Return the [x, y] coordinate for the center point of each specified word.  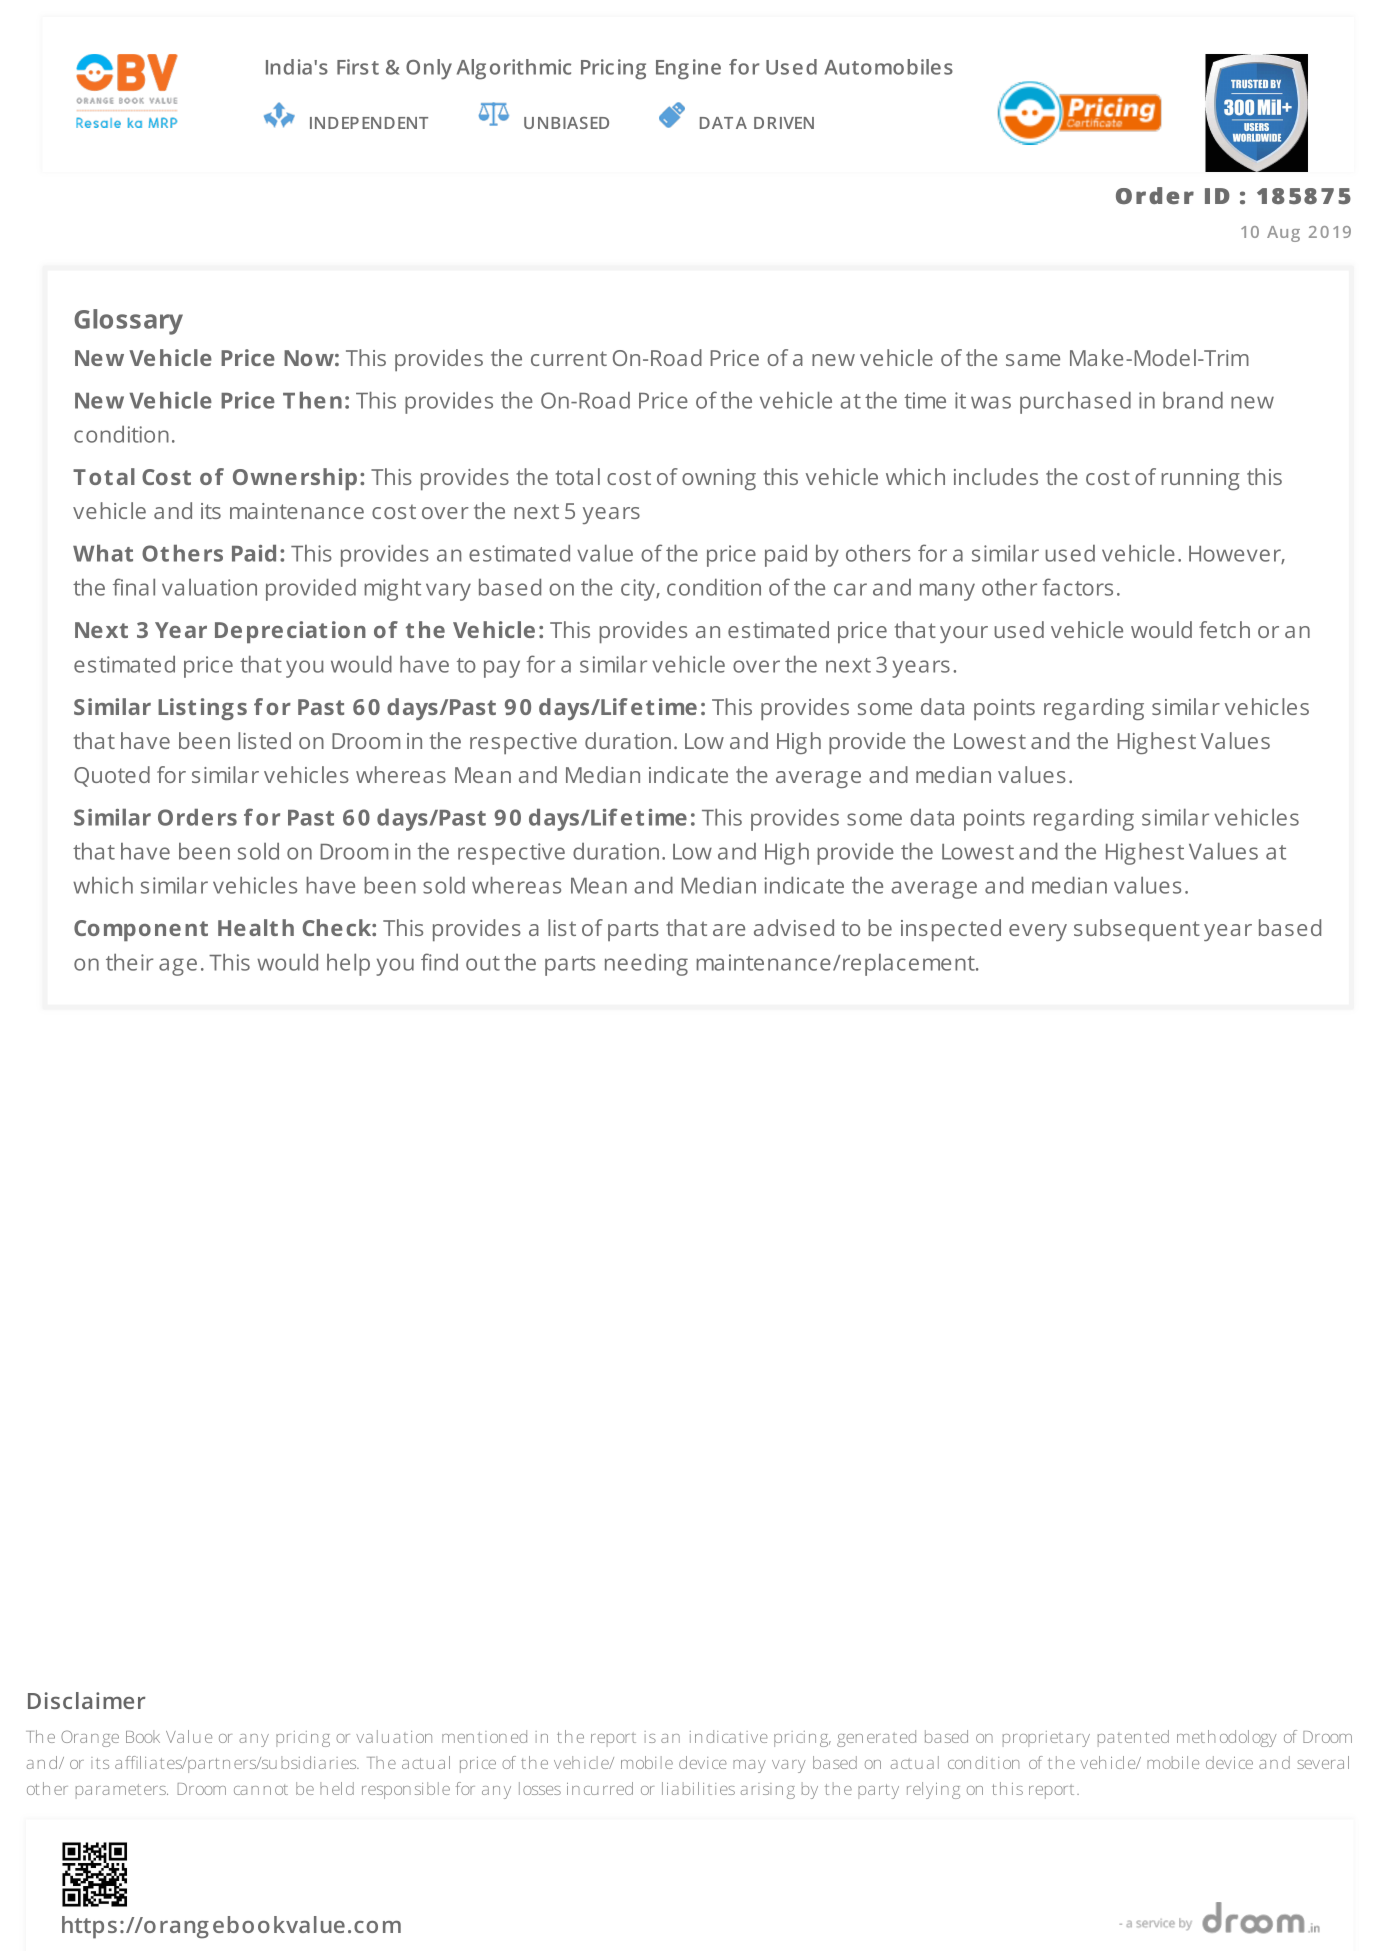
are [729, 930]
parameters [122, 1791]
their [130, 962]
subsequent [1137, 930]
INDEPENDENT [369, 123]
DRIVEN [784, 123]
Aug [1283, 234]
